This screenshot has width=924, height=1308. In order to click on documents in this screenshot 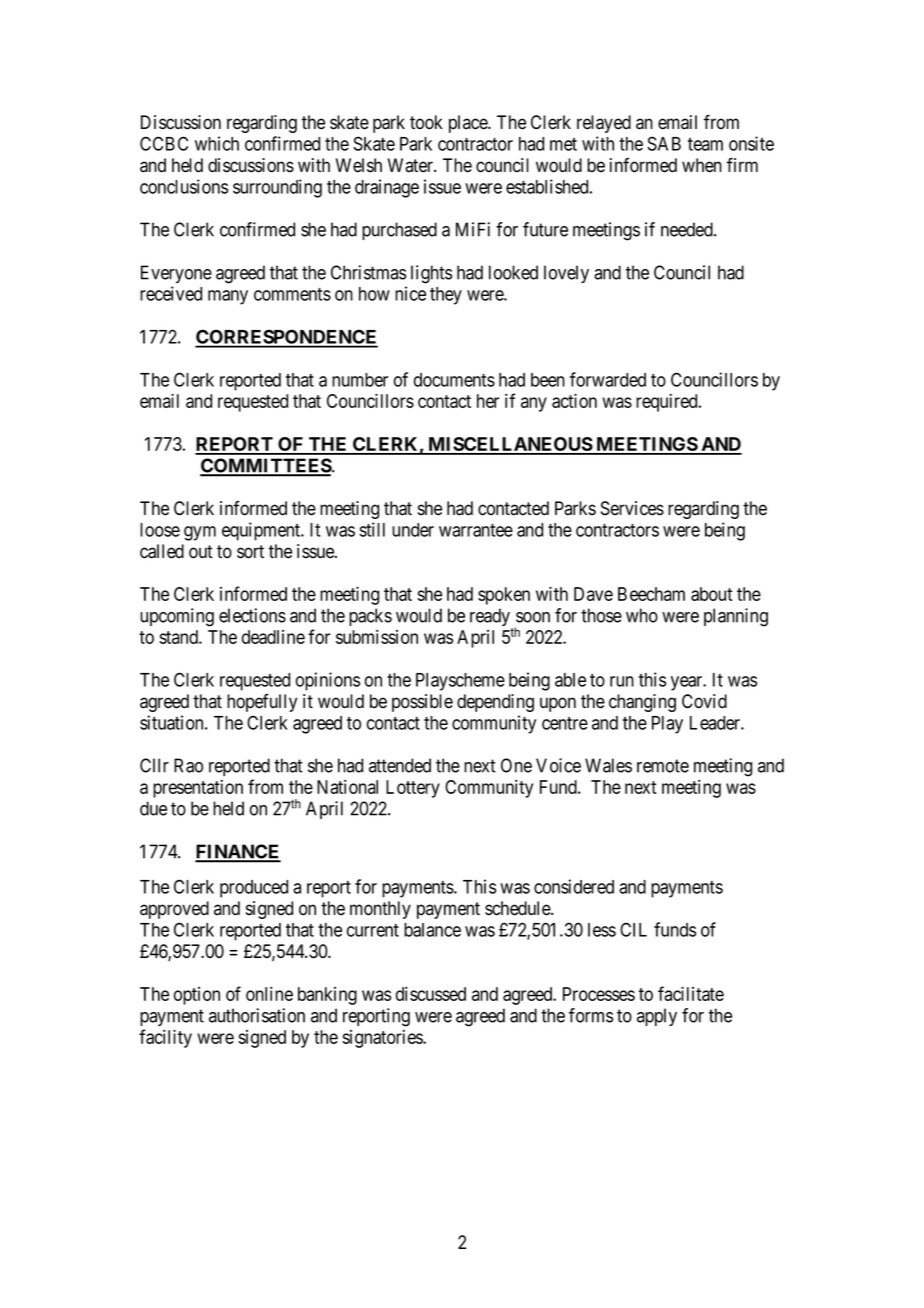, I will do `click(454, 380)`.
